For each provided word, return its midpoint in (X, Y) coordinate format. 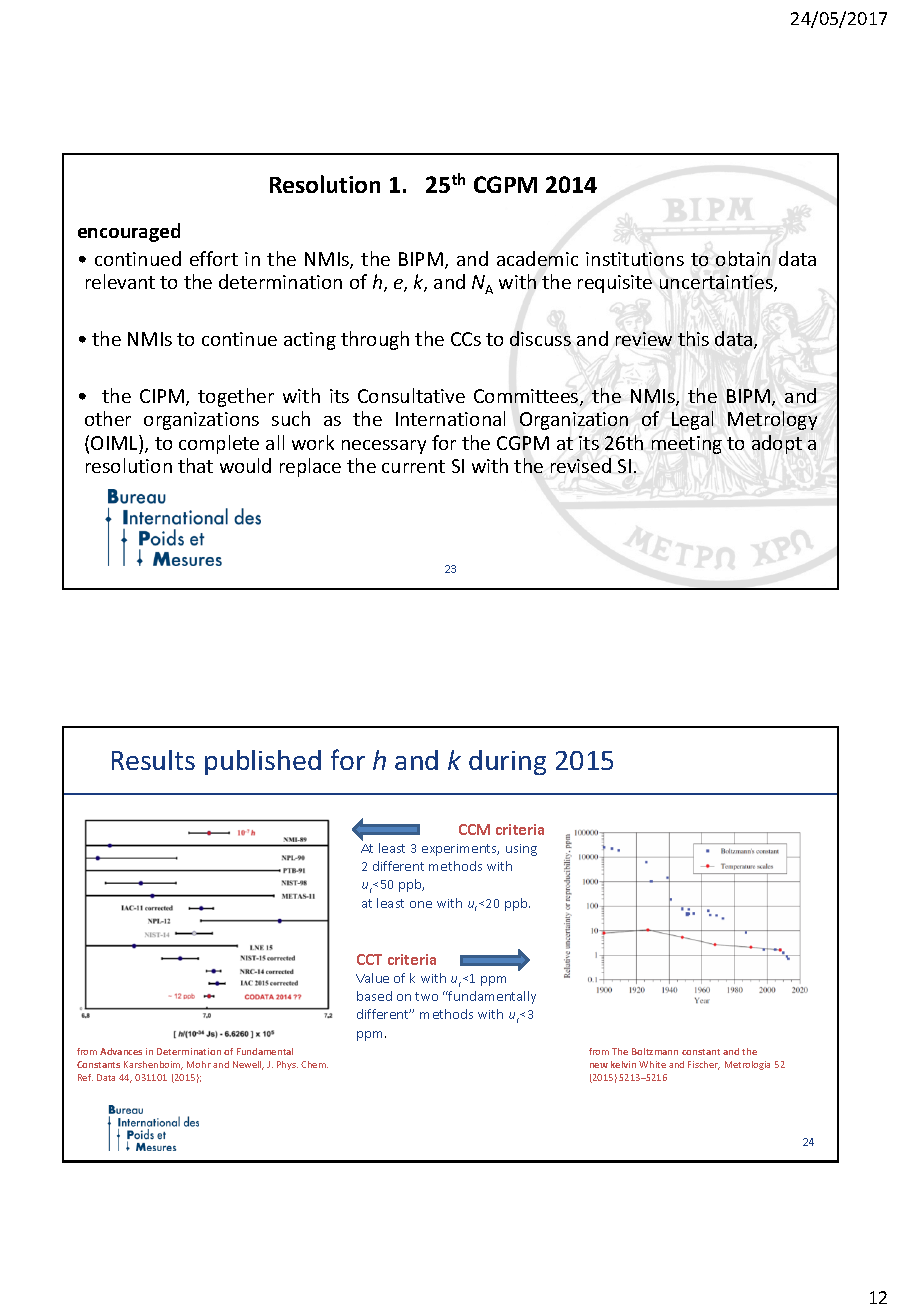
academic (537, 258)
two (426, 996)
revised (581, 465)
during (507, 762)
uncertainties (717, 283)
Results (153, 760)
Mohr (199, 1064)
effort (214, 258)
